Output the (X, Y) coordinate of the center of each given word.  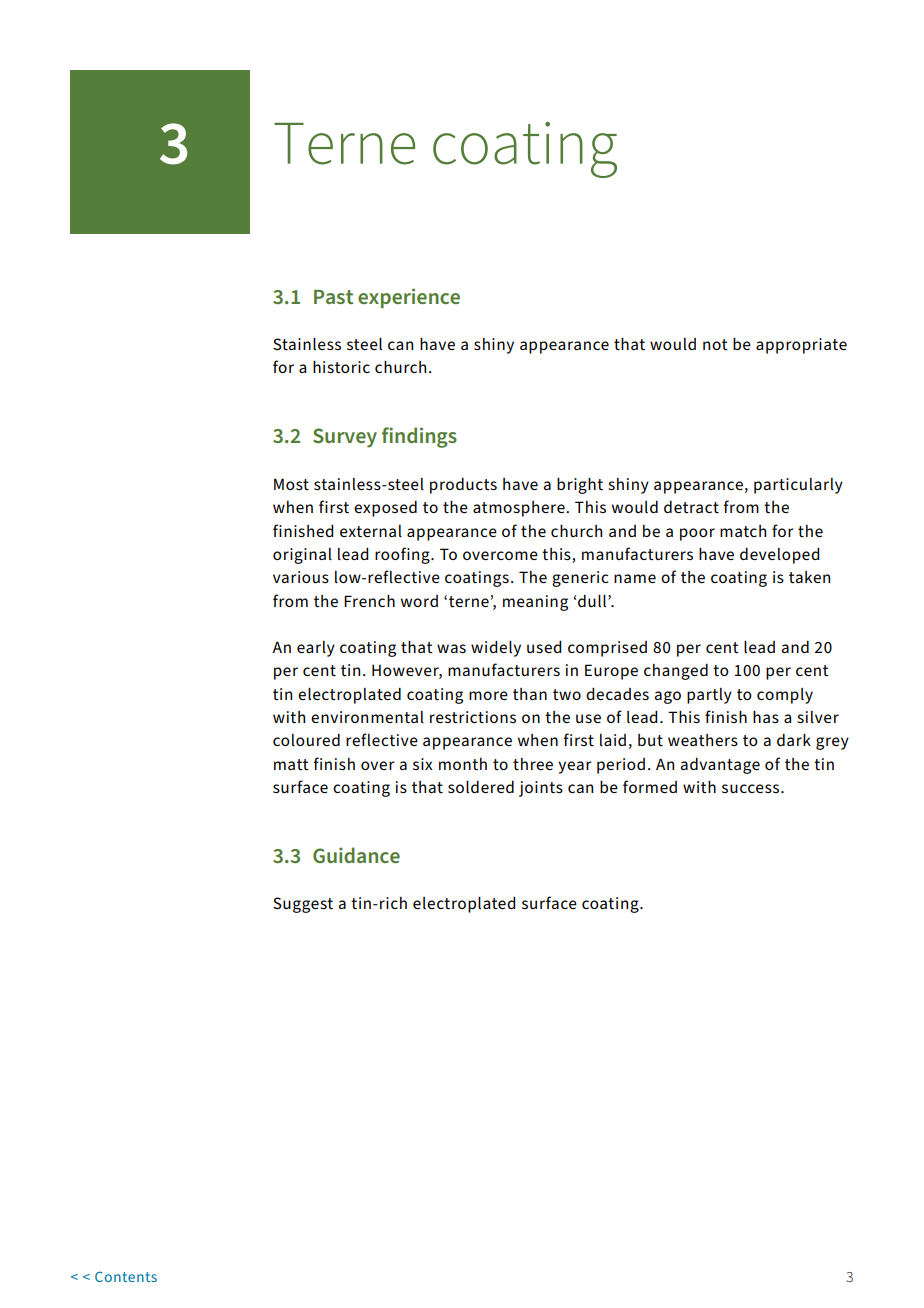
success (752, 788)
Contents (126, 1276)
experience (409, 298)
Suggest (303, 905)
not (715, 345)
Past (333, 297)
